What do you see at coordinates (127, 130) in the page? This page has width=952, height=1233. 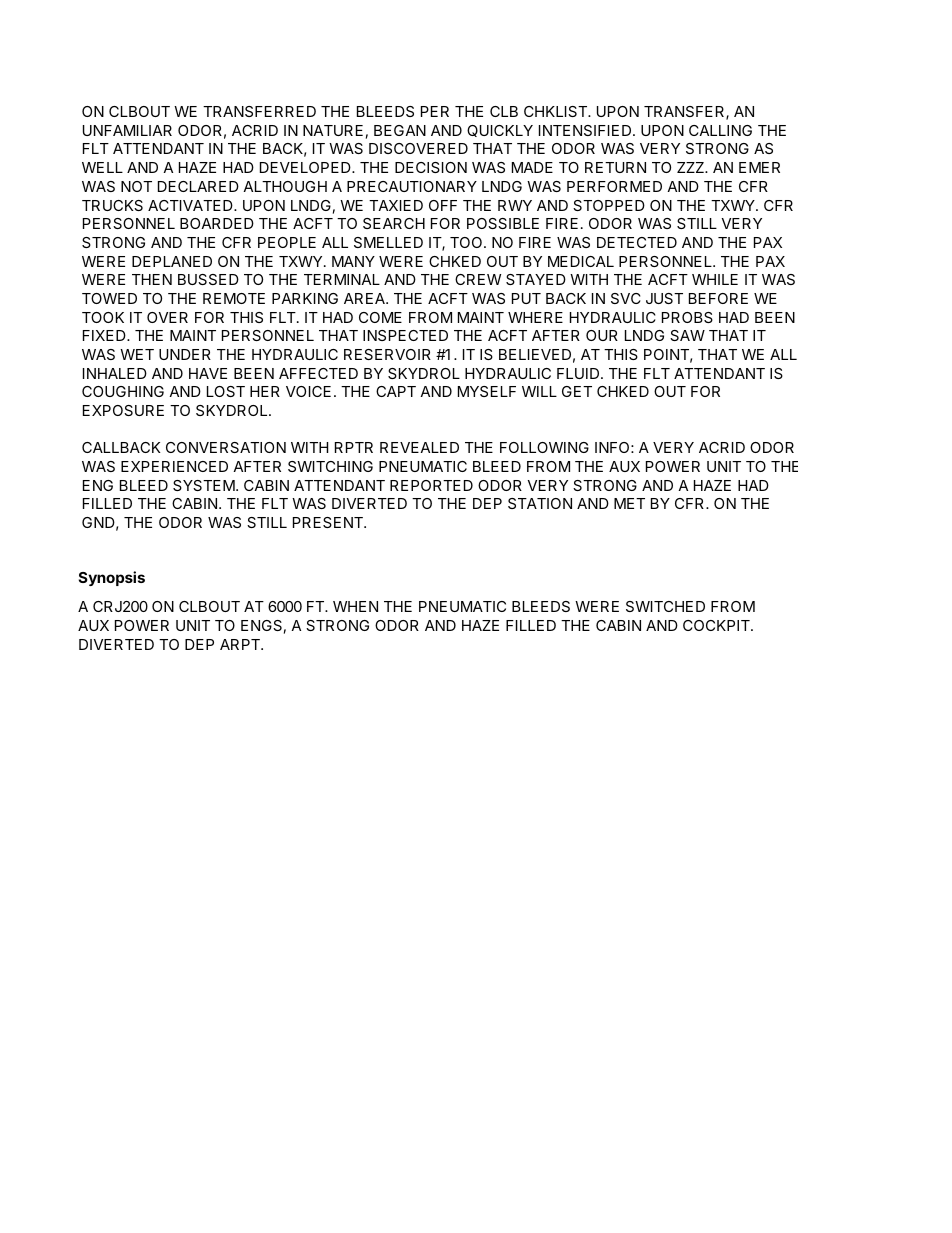 I see `UNFAMILIAR` at bounding box center [127, 130].
